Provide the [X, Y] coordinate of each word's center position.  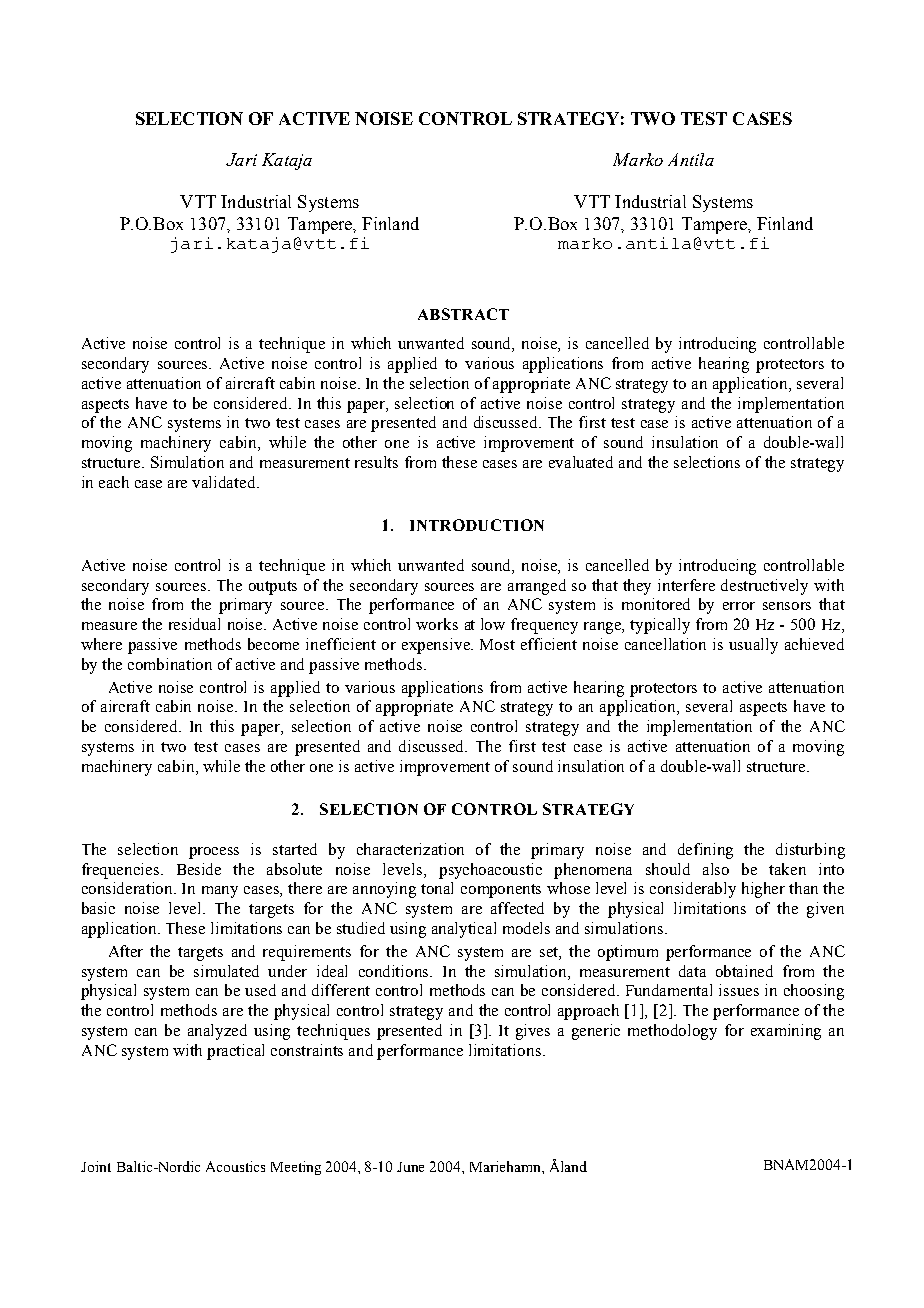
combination [170, 664]
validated [225, 482]
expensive [437, 646]
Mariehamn [506, 1166]
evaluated [581, 462]
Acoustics [235, 1166]
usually [753, 646]
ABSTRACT [463, 314]
